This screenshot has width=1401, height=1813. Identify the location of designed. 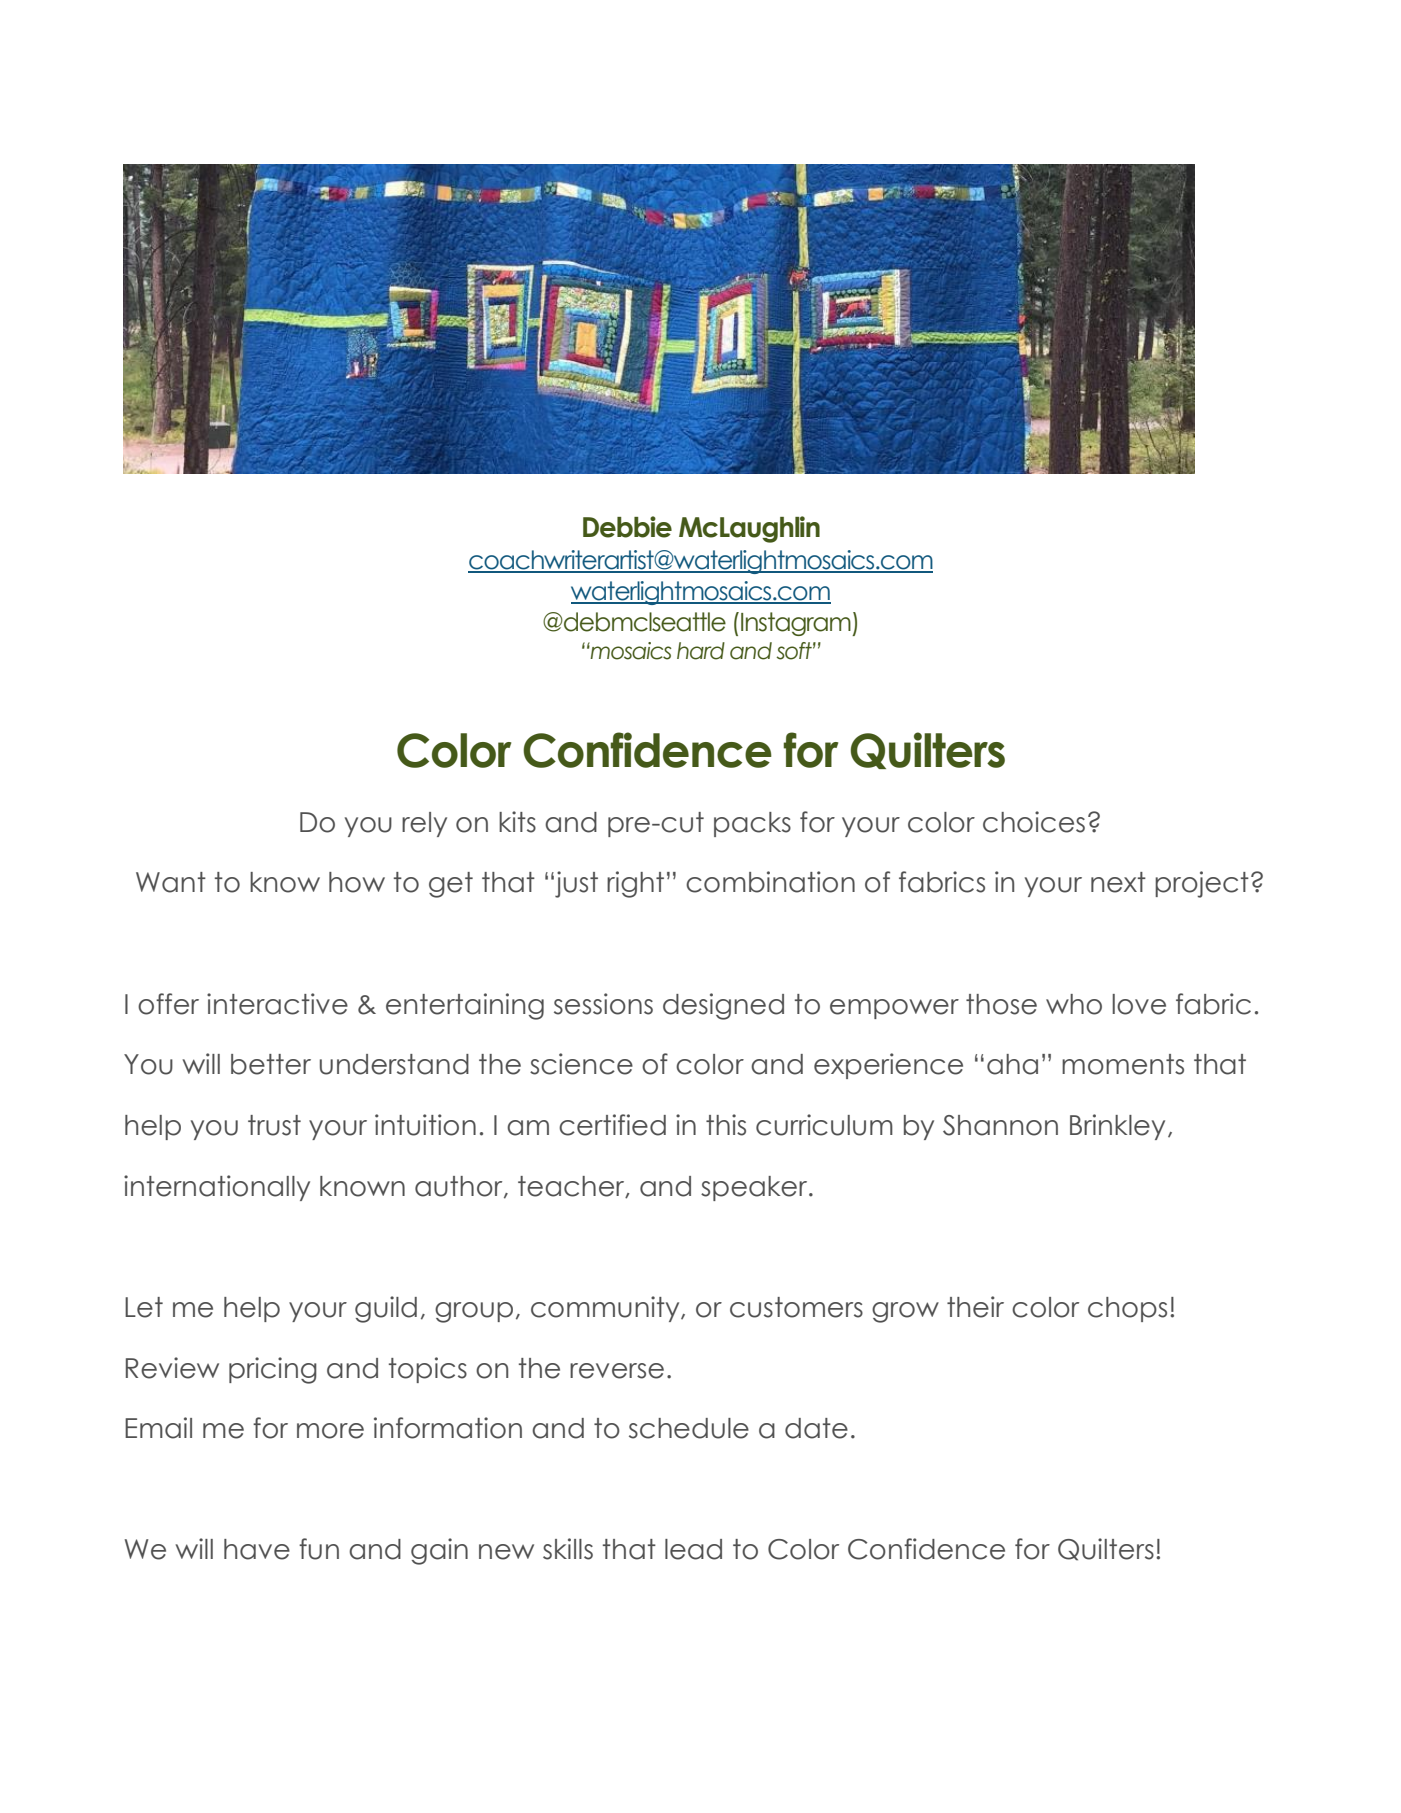
(723, 1006).
